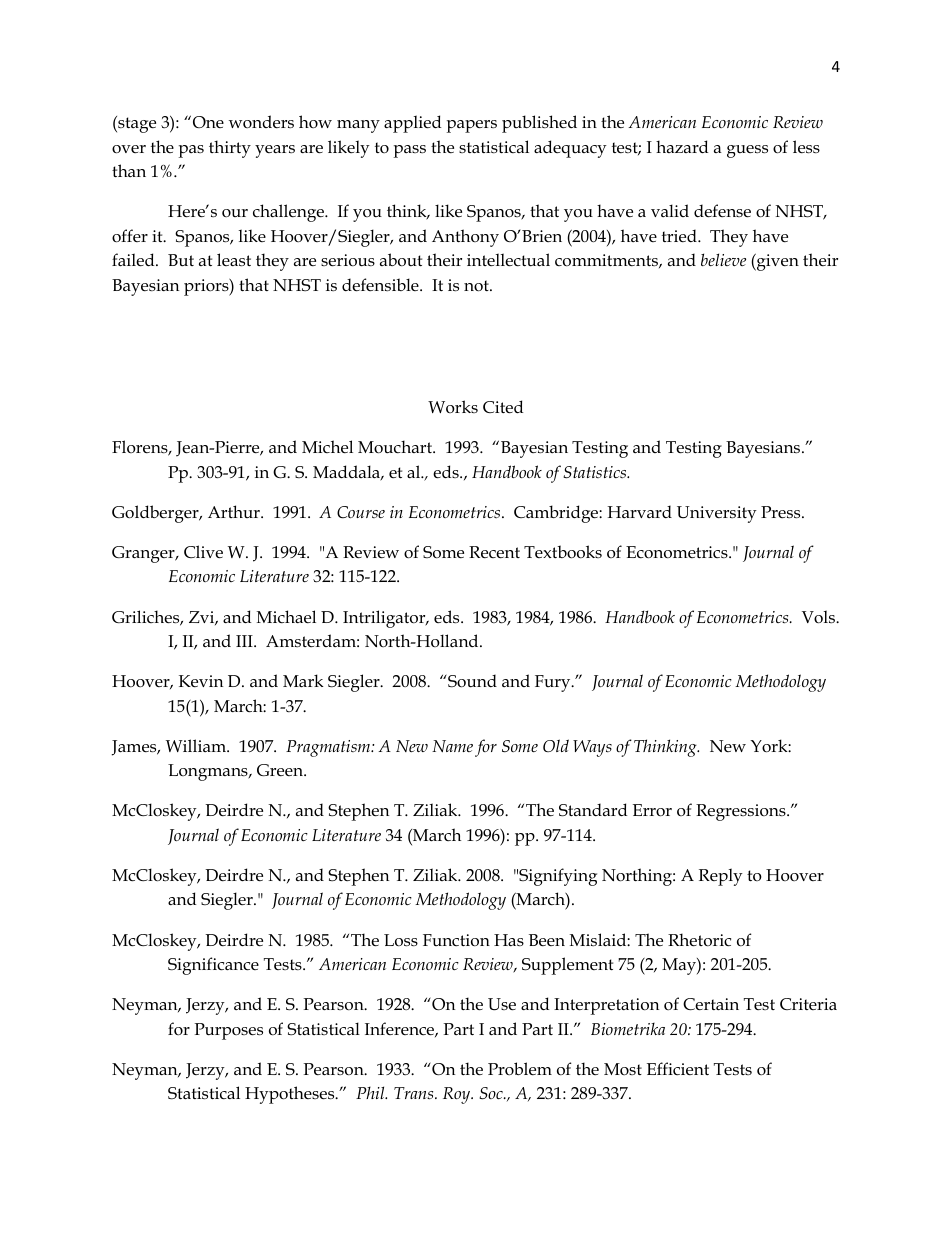 The height and width of the screenshot is (1233, 952). I want to click on guess, so click(747, 151).
